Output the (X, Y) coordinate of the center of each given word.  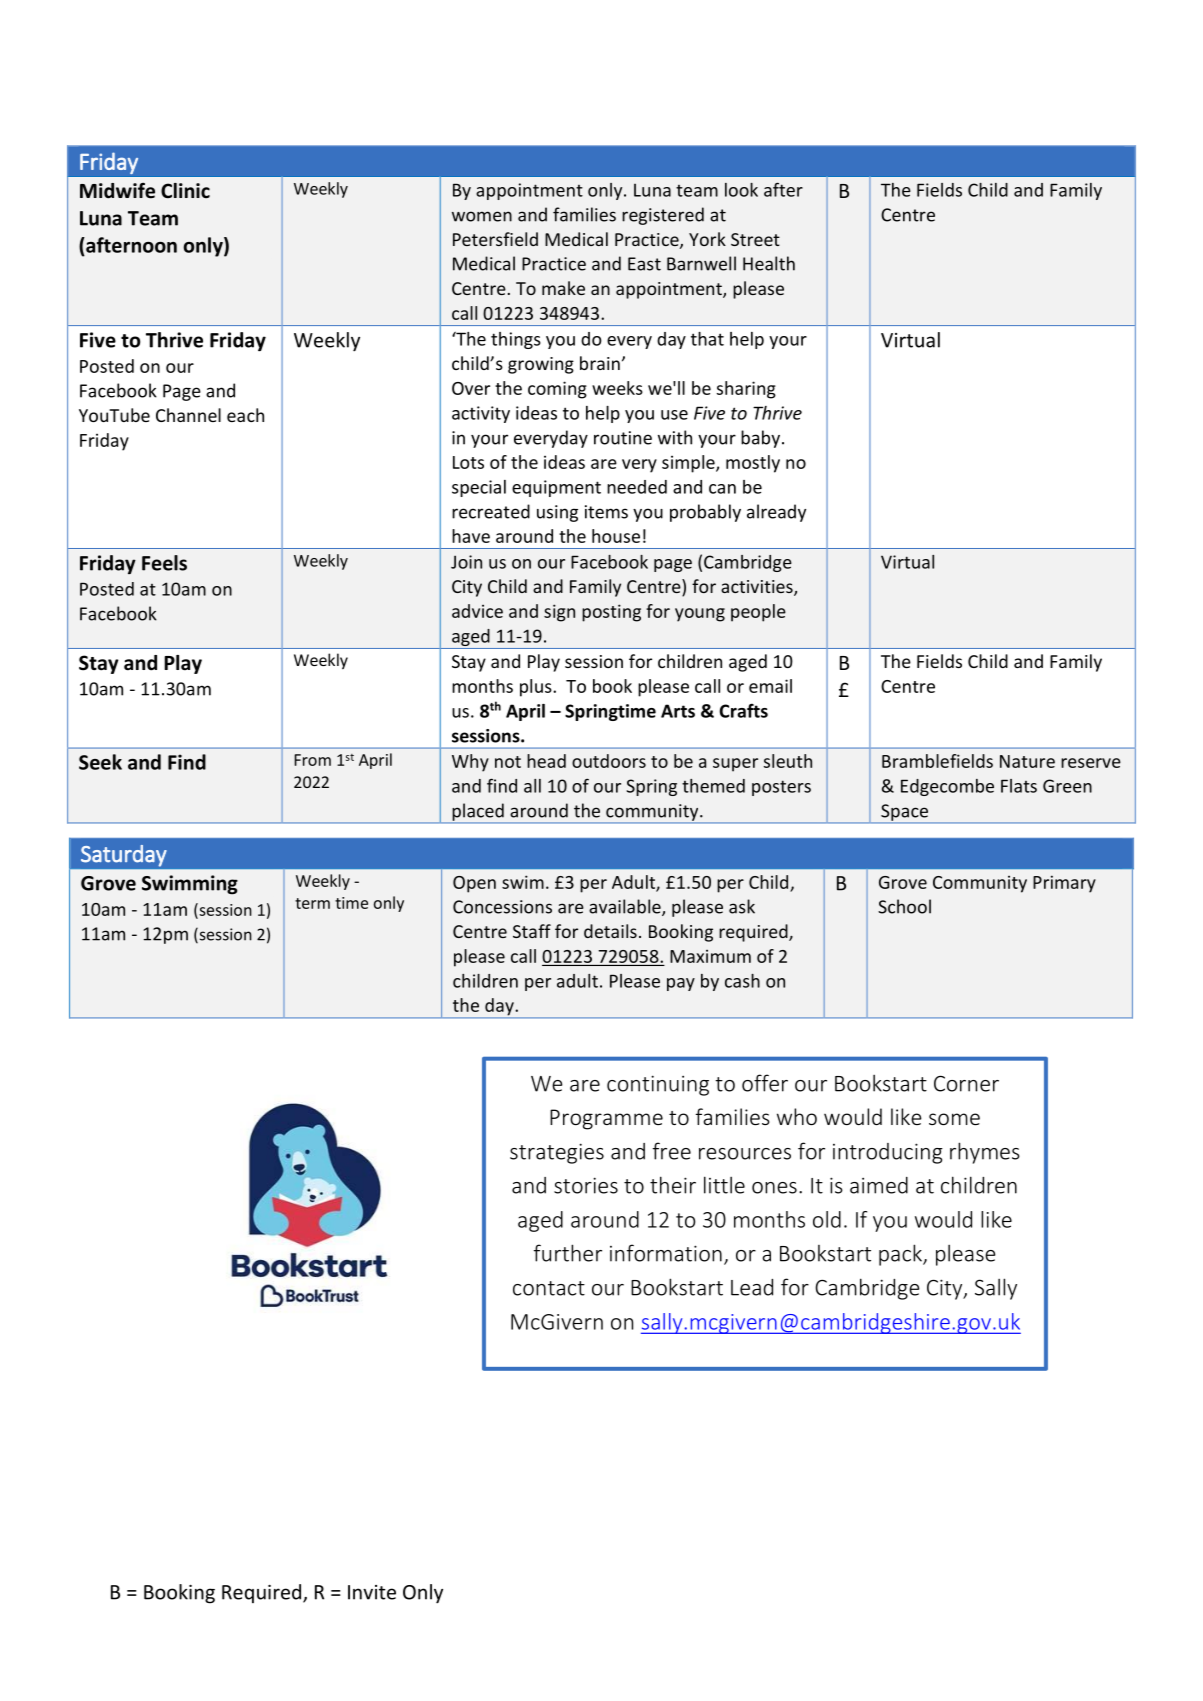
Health (769, 263)
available (626, 907)
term (312, 903)
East (644, 264)
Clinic (185, 191)
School (904, 906)
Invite (372, 1592)
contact (549, 1288)
